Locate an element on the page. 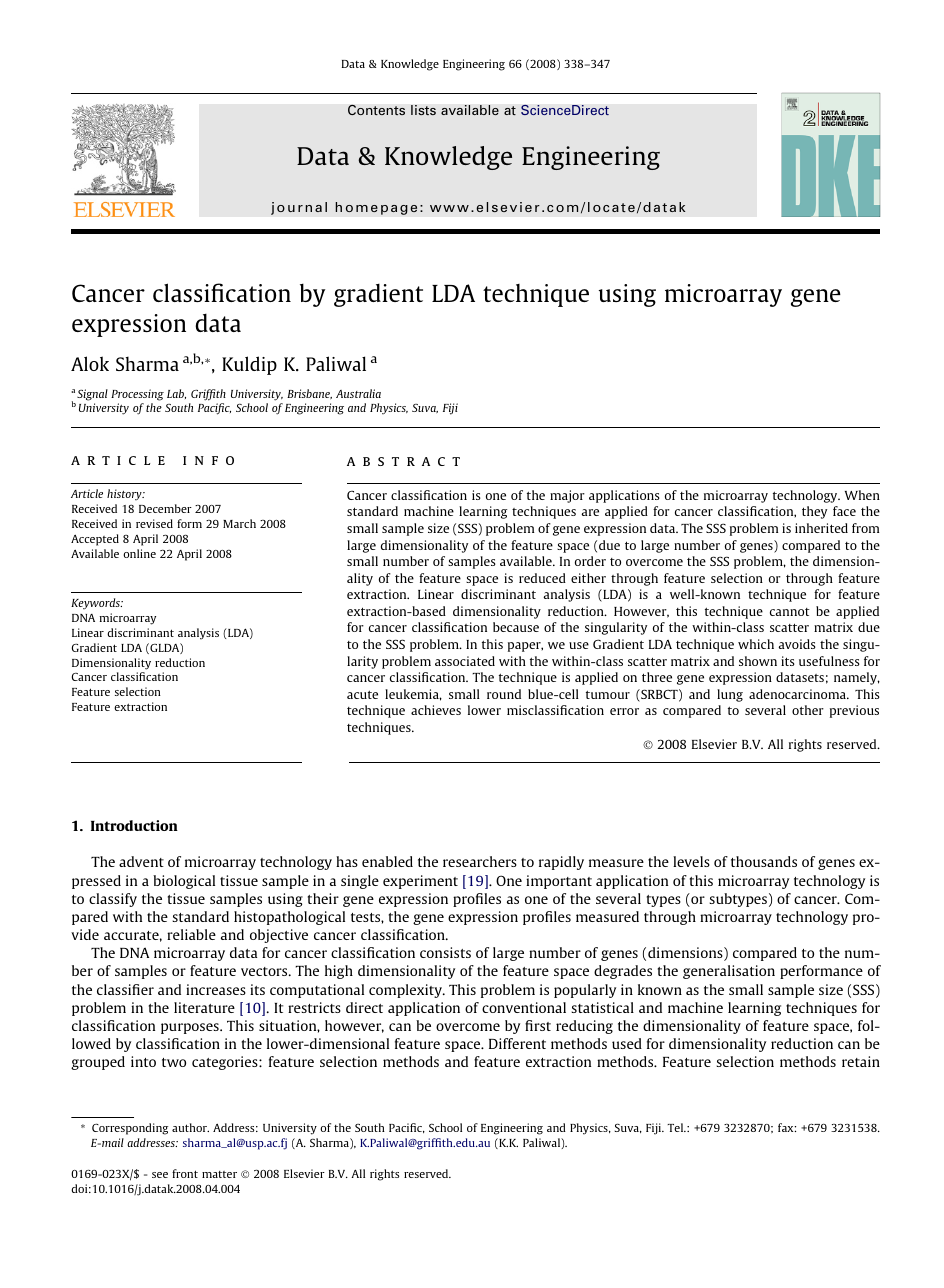  author is located at coordinates (190, 1127).
